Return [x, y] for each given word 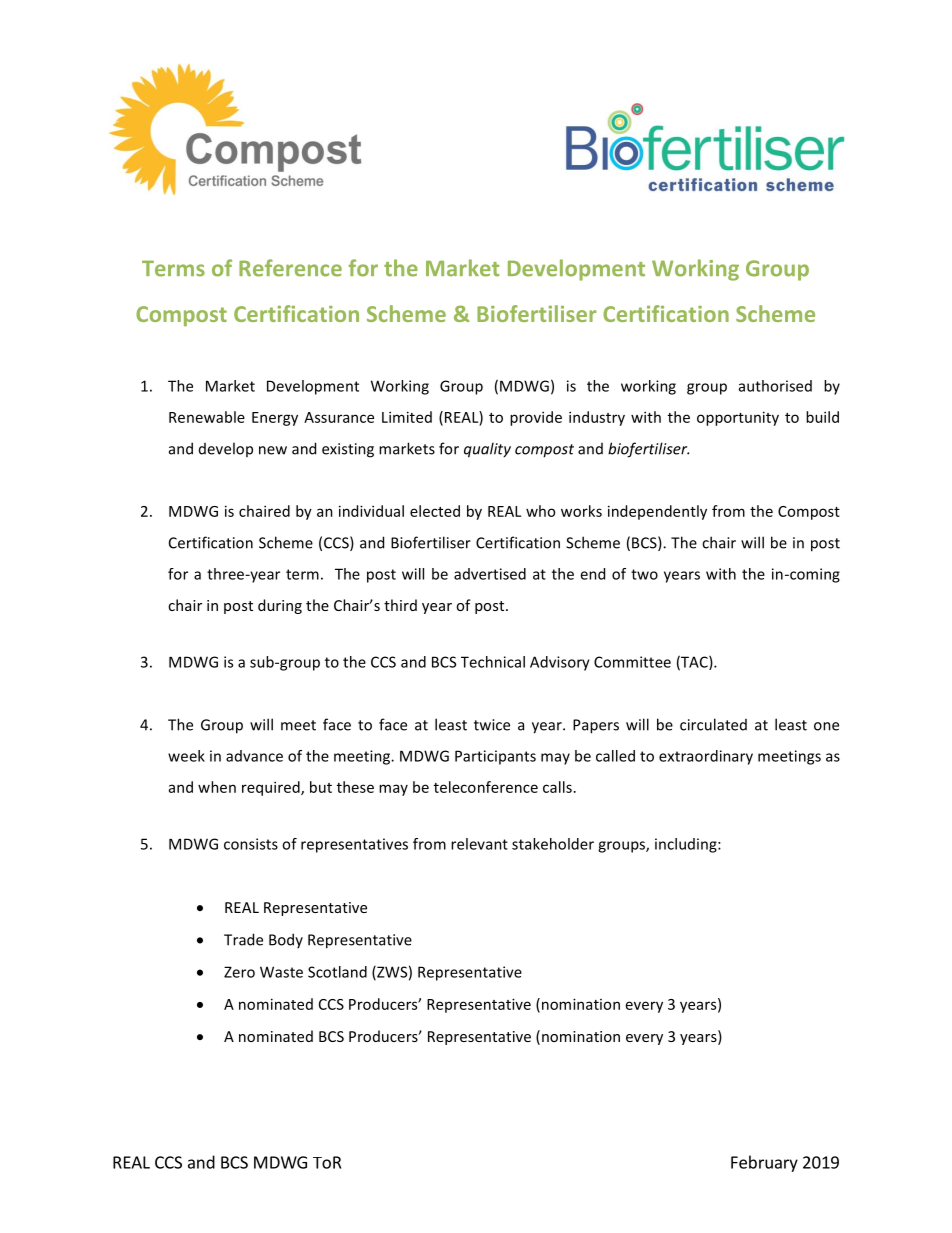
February [764, 1163]
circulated [713, 724]
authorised [775, 386]
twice [492, 725]
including [687, 845]
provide [536, 418]
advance [254, 756]
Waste [281, 972]
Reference [290, 268]
